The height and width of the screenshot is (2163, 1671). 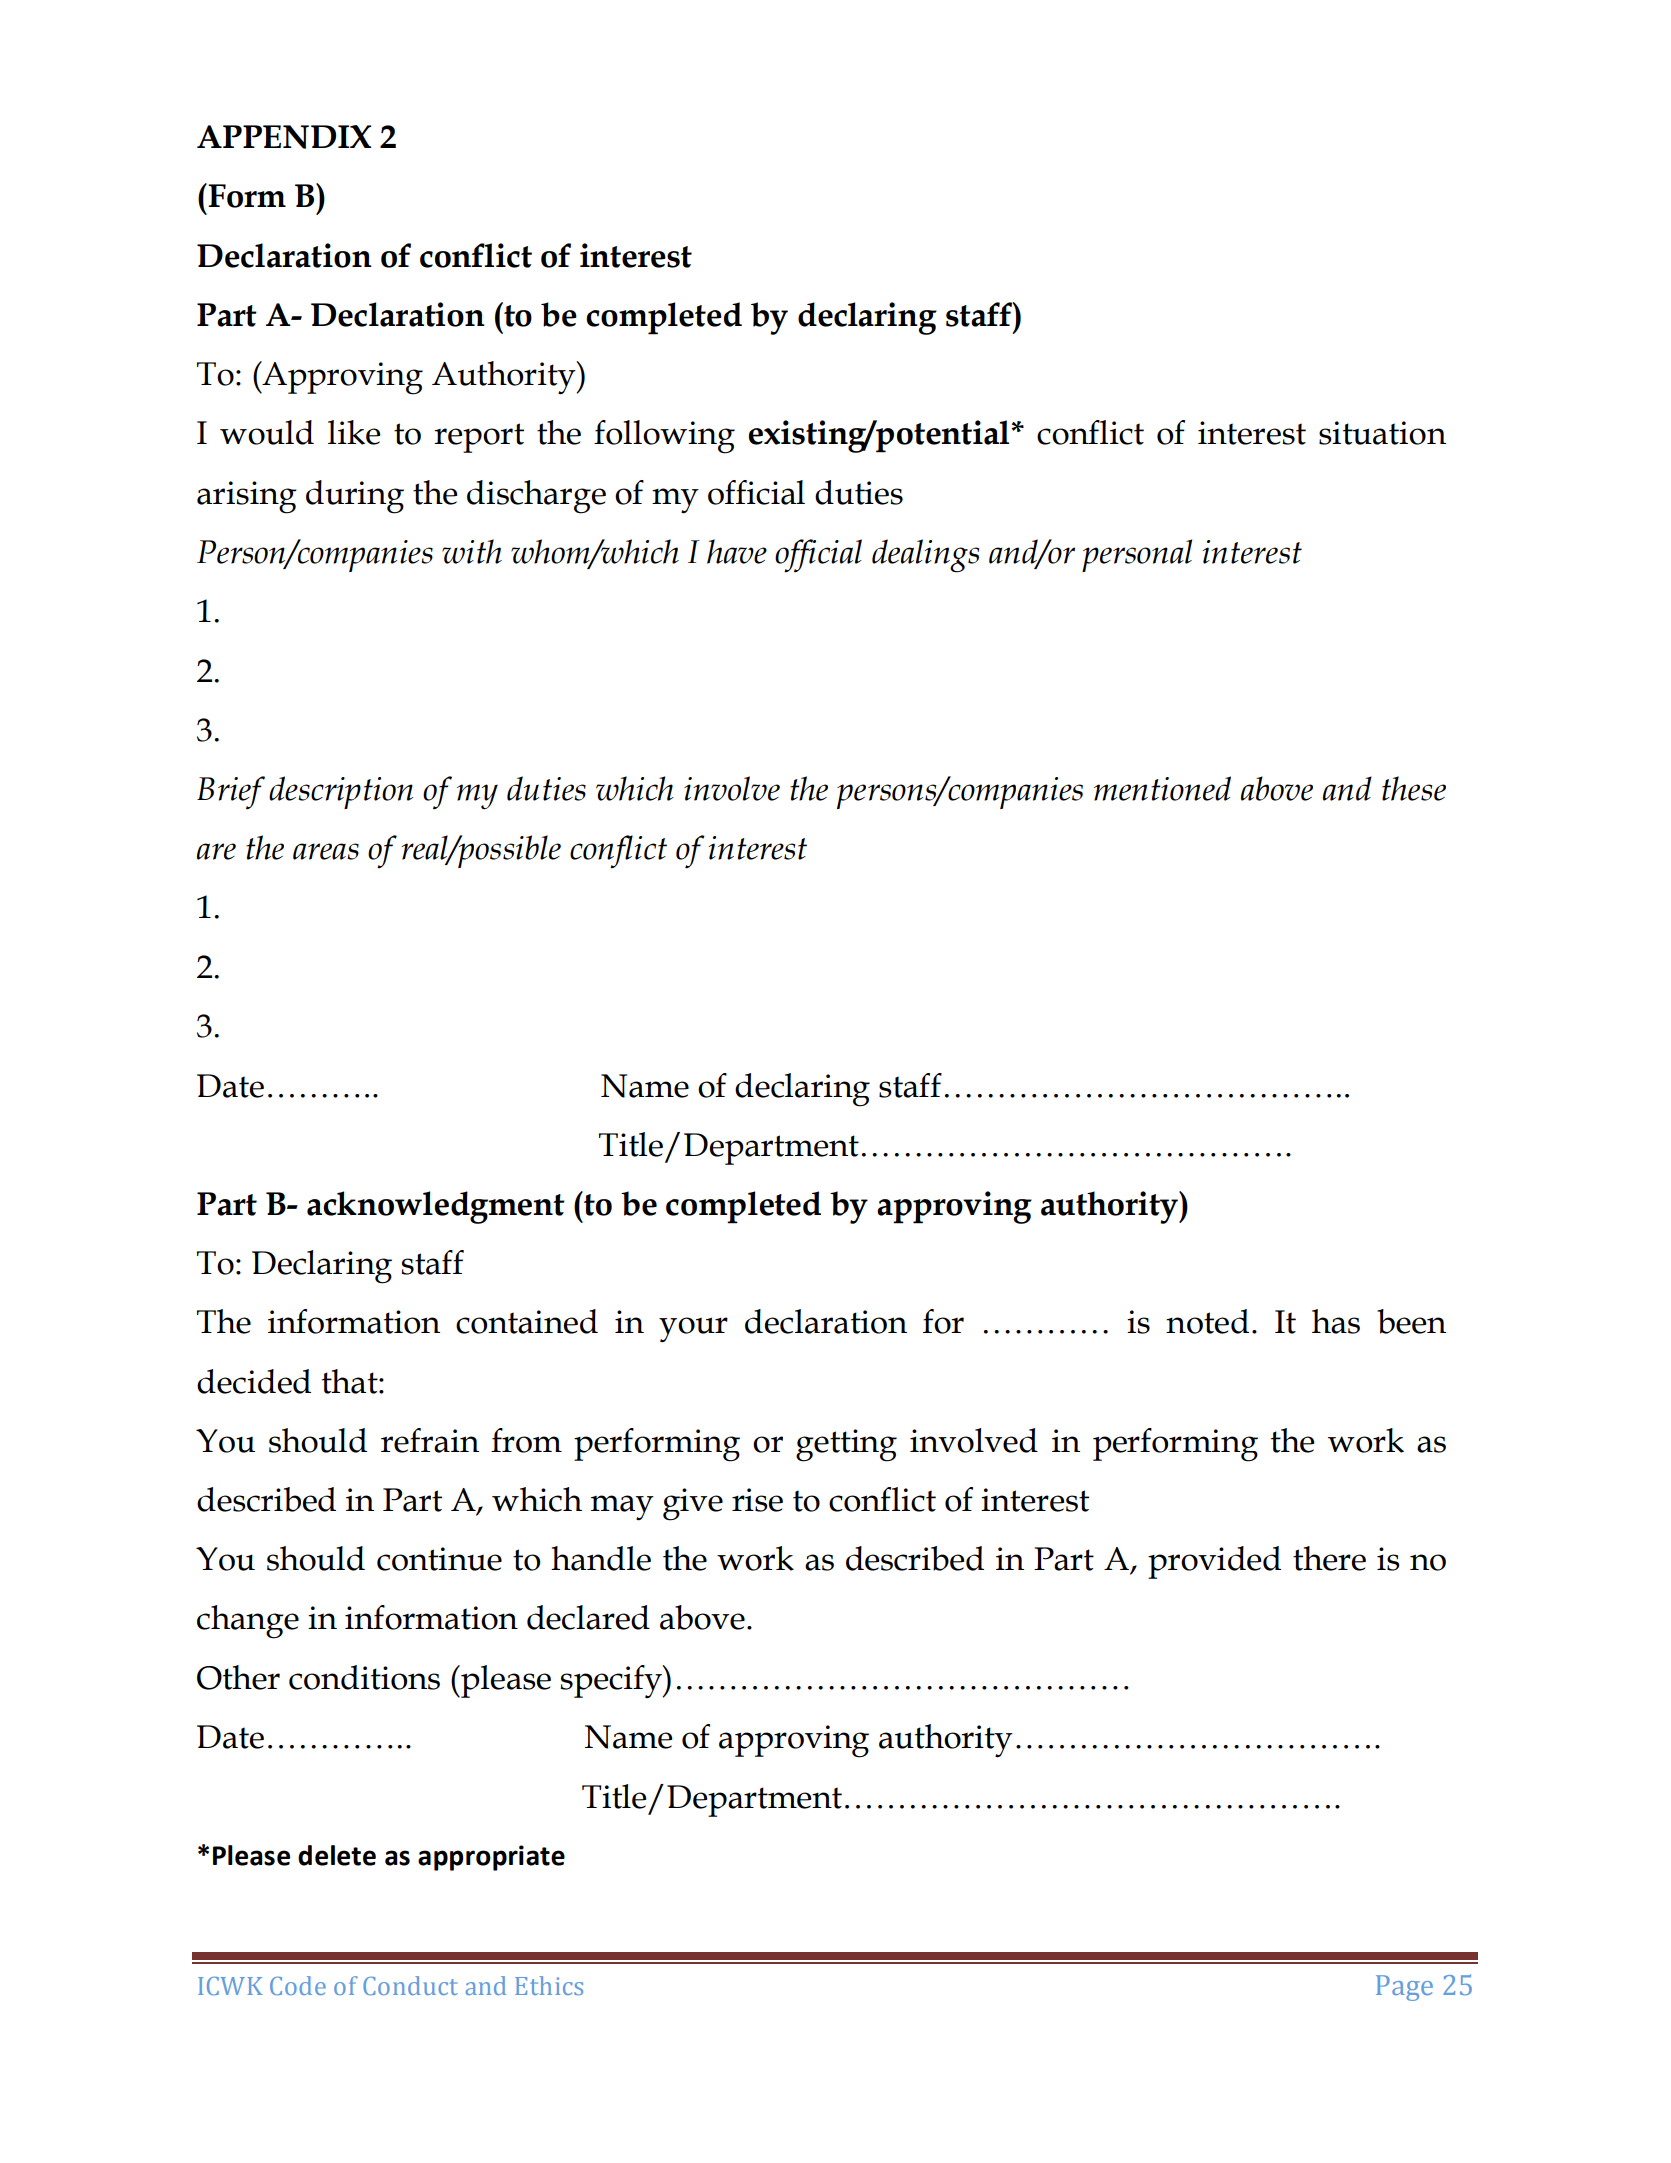 What do you see at coordinates (364, 1677) in the screenshot?
I see `conditions` at bounding box center [364, 1677].
